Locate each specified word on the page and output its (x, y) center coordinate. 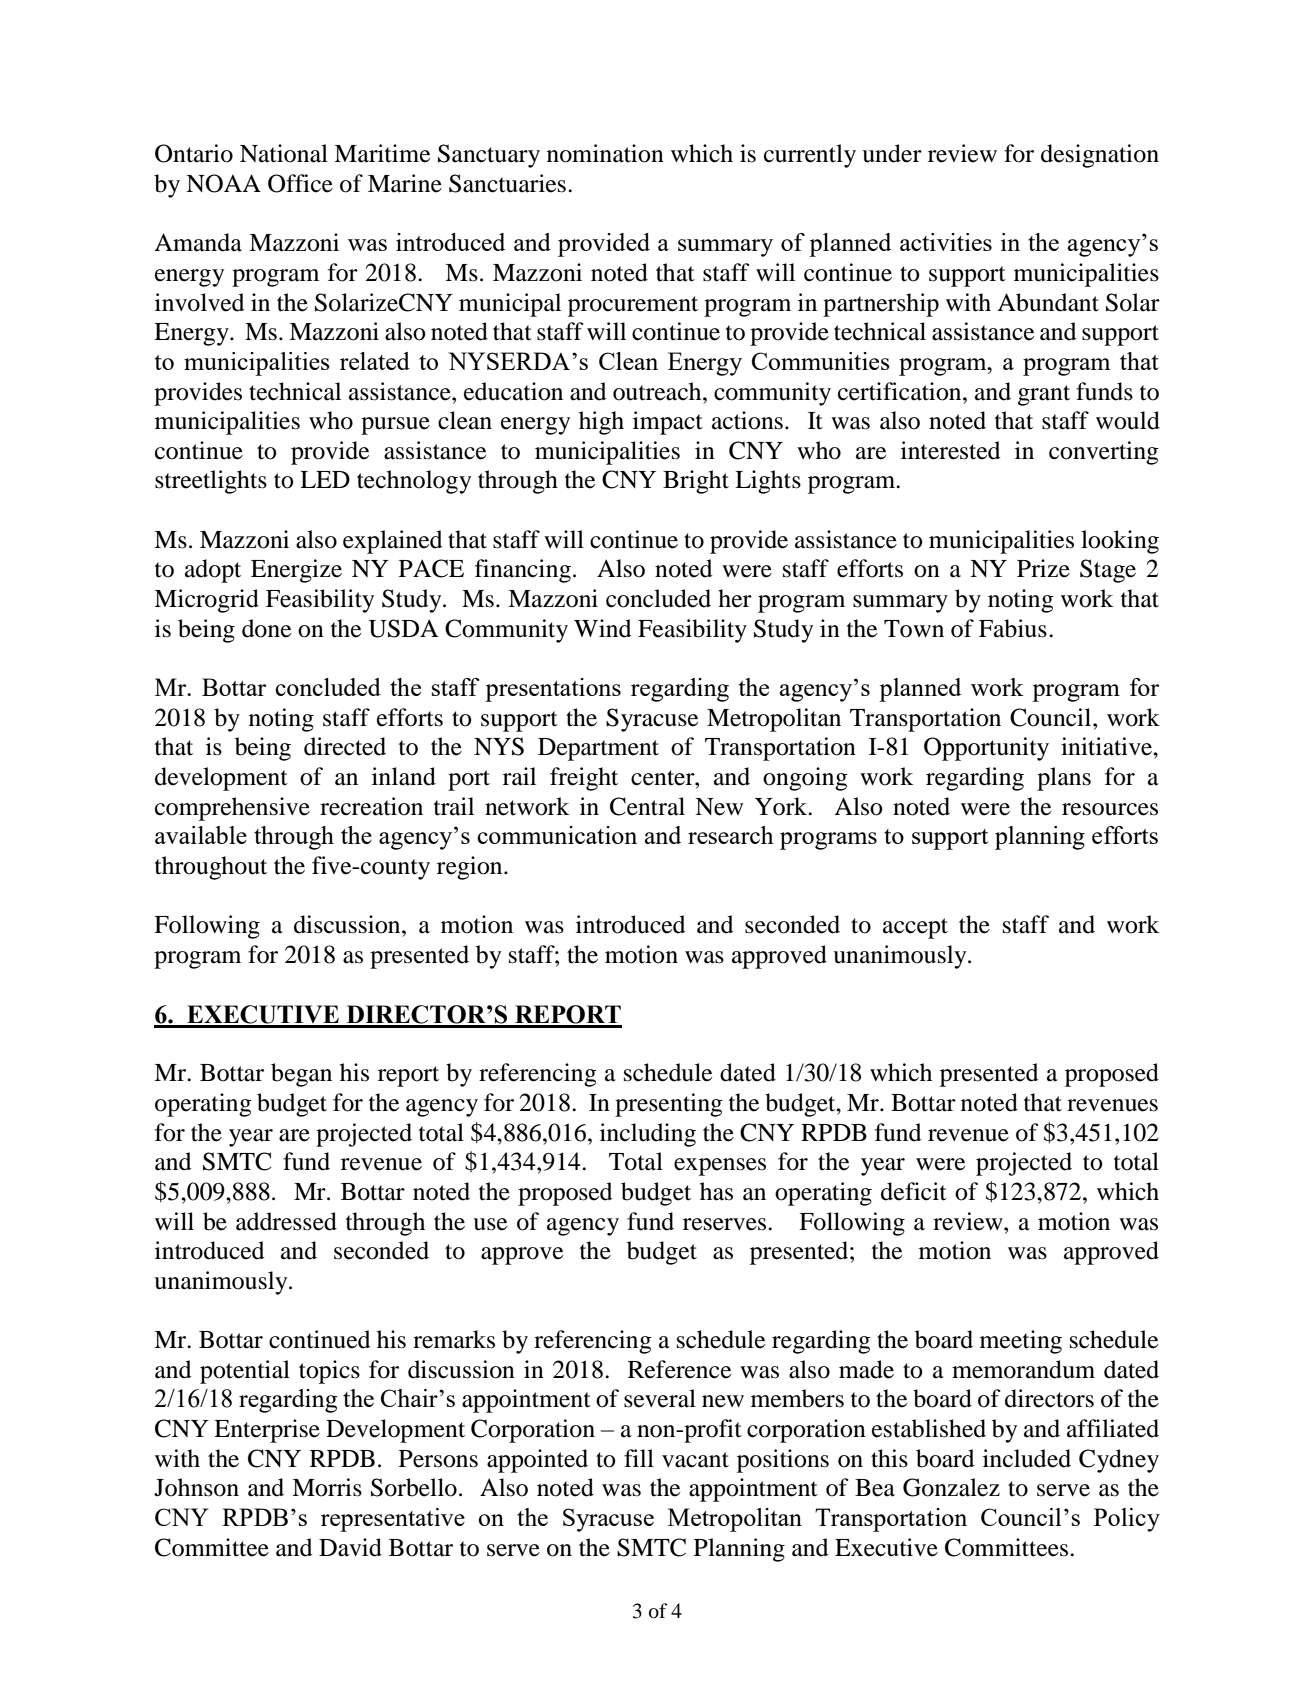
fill (639, 1458)
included (1027, 1458)
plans (1064, 779)
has (716, 1191)
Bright (696, 482)
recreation (371, 806)
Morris (327, 1487)
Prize (1043, 568)
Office (300, 183)
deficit (914, 1191)
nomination (605, 153)
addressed (286, 1221)
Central (647, 806)
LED (325, 479)
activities (946, 242)
